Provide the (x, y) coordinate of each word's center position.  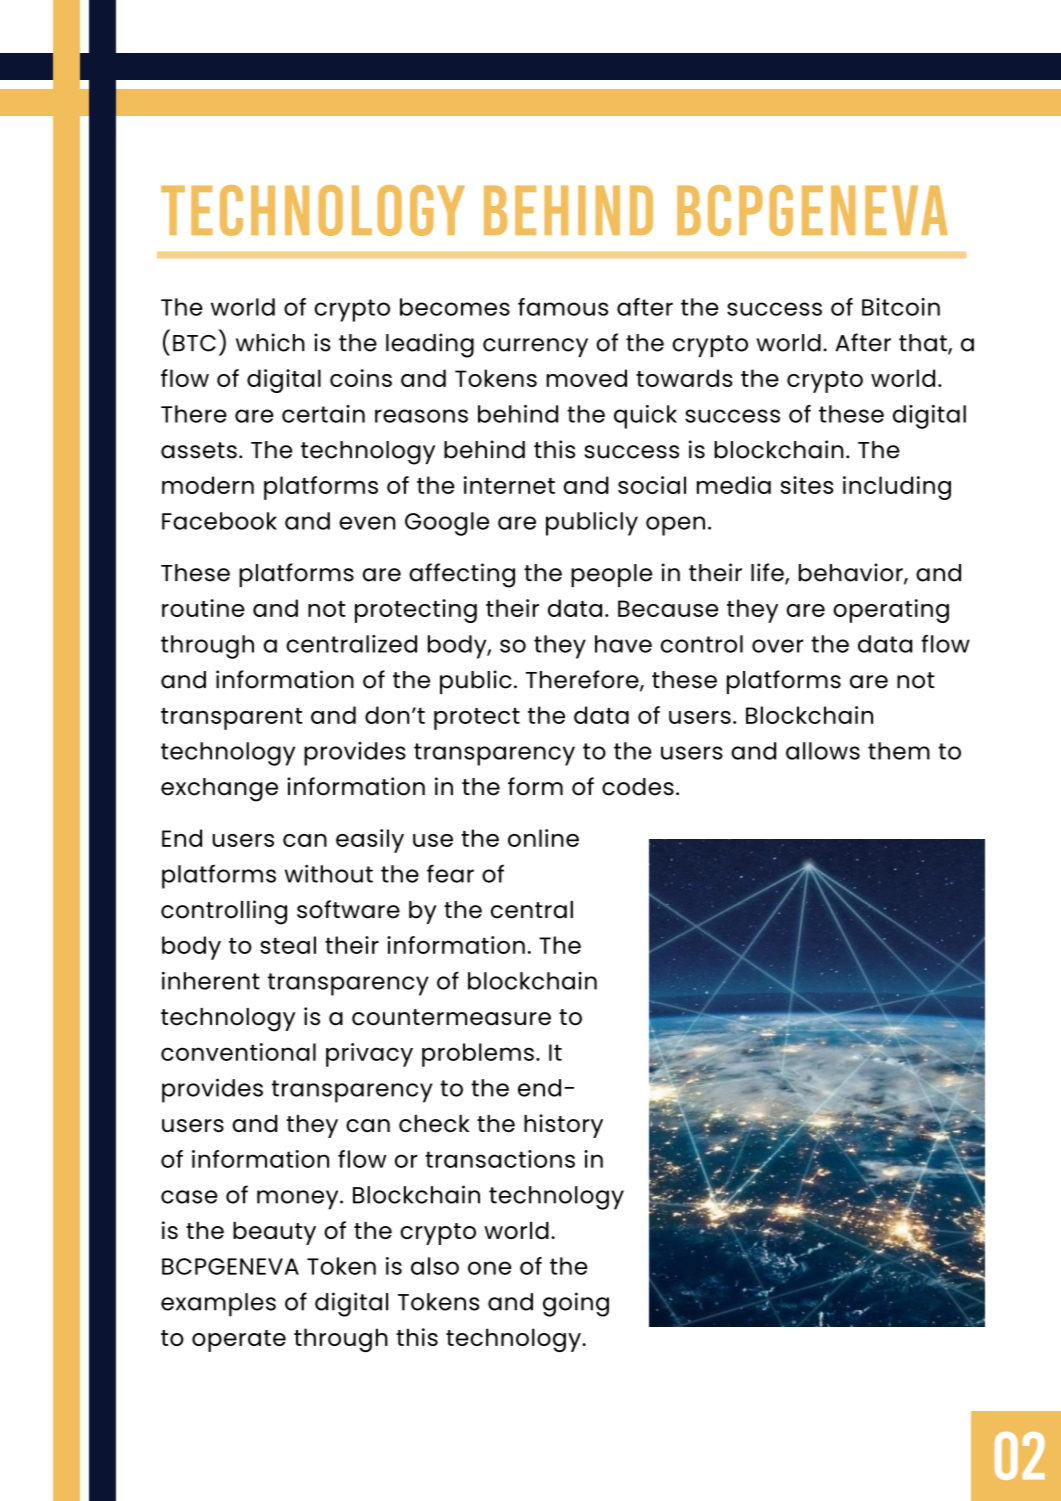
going (576, 1304)
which (270, 342)
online (543, 838)
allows (823, 751)
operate (239, 1341)
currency (535, 347)
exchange (219, 790)
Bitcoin (901, 307)
